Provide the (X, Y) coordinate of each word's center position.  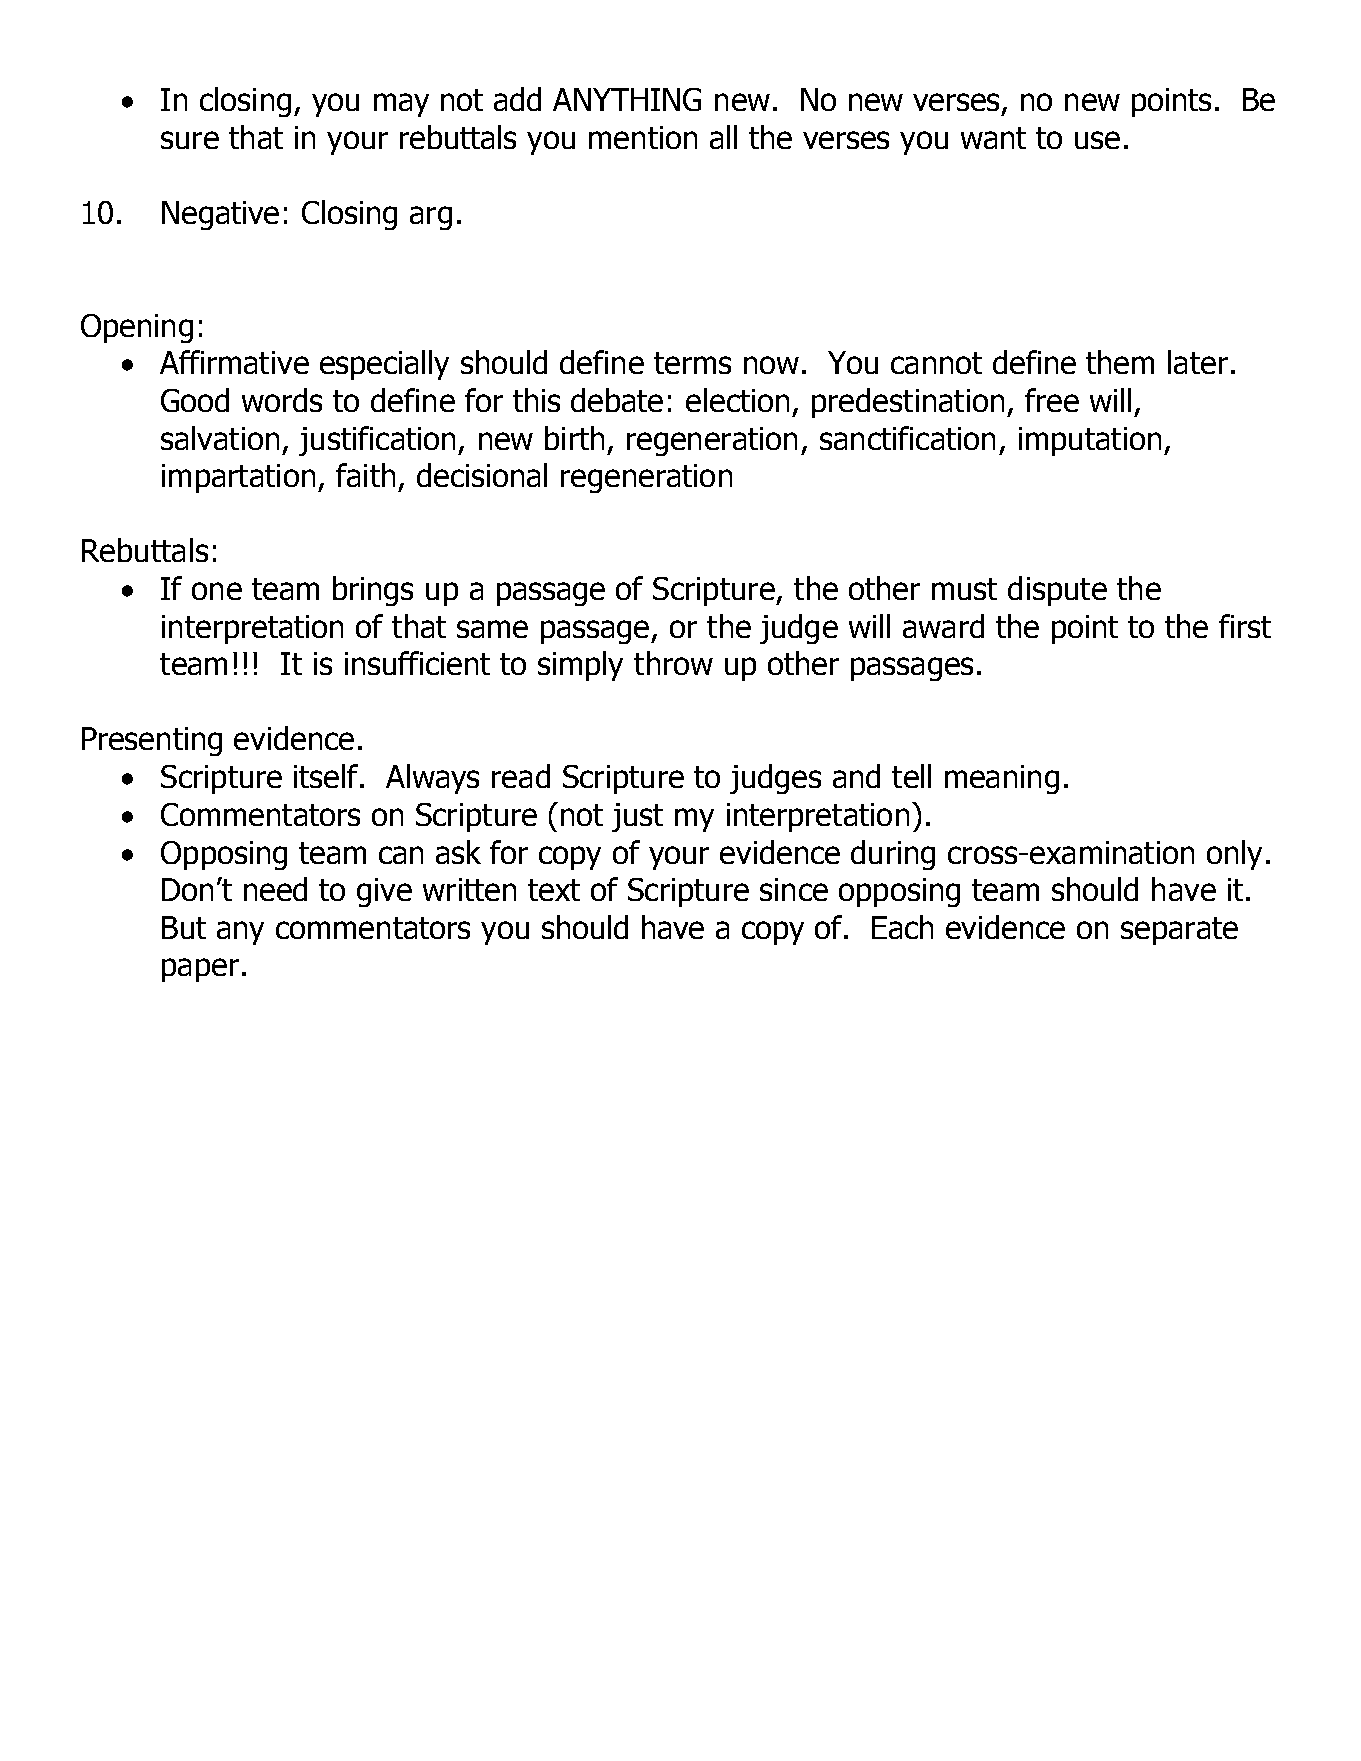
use (1097, 140)
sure (190, 140)
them (1120, 362)
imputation (1090, 441)
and (856, 776)
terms (692, 363)
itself (327, 776)
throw (673, 663)
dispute (1057, 591)
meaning (1002, 779)
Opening (137, 328)
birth (574, 438)
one (217, 591)
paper (200, 970)
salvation (220, 438)
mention (643, 137)
